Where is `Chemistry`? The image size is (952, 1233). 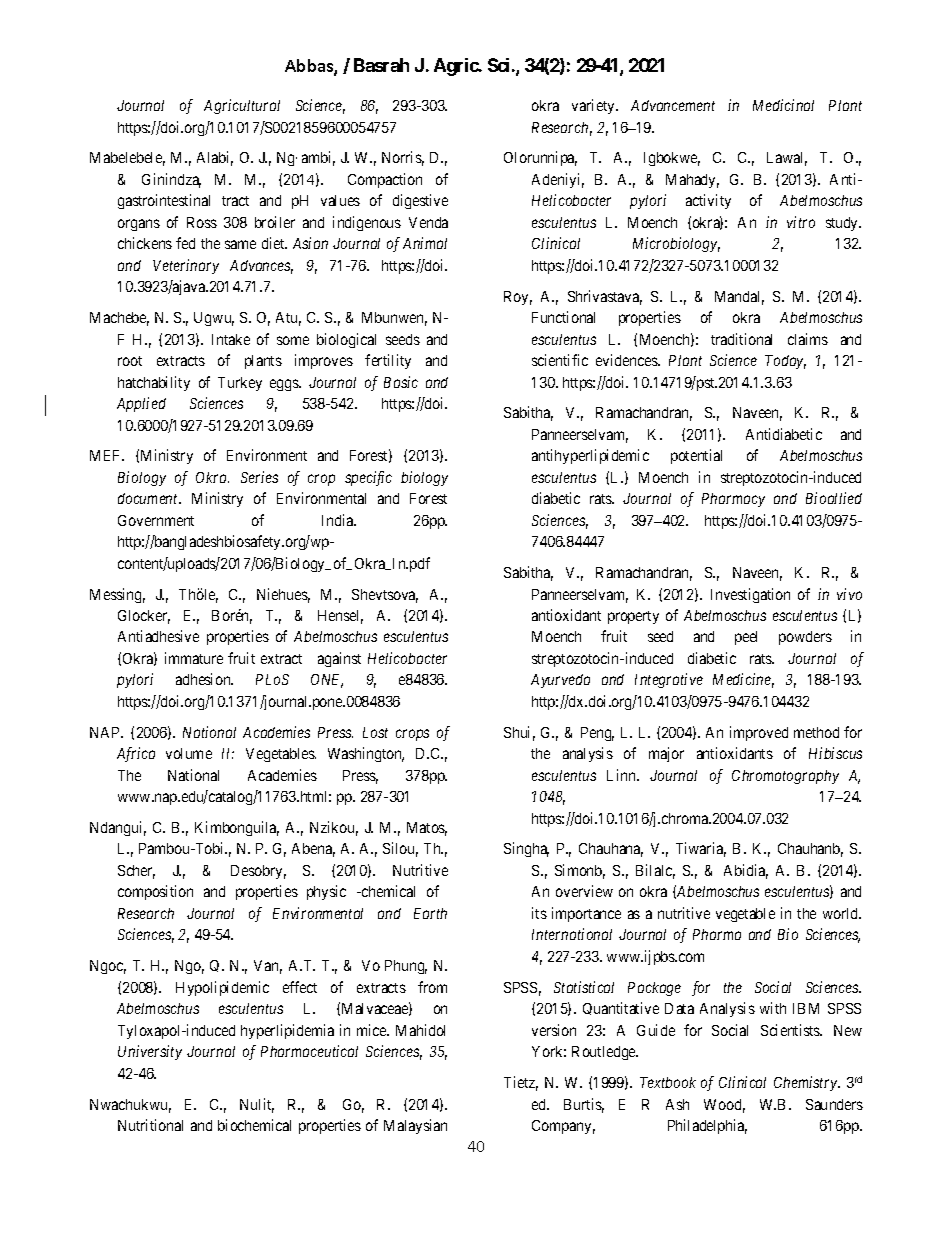 Chemistry is located at coordinates (806, 1083).
